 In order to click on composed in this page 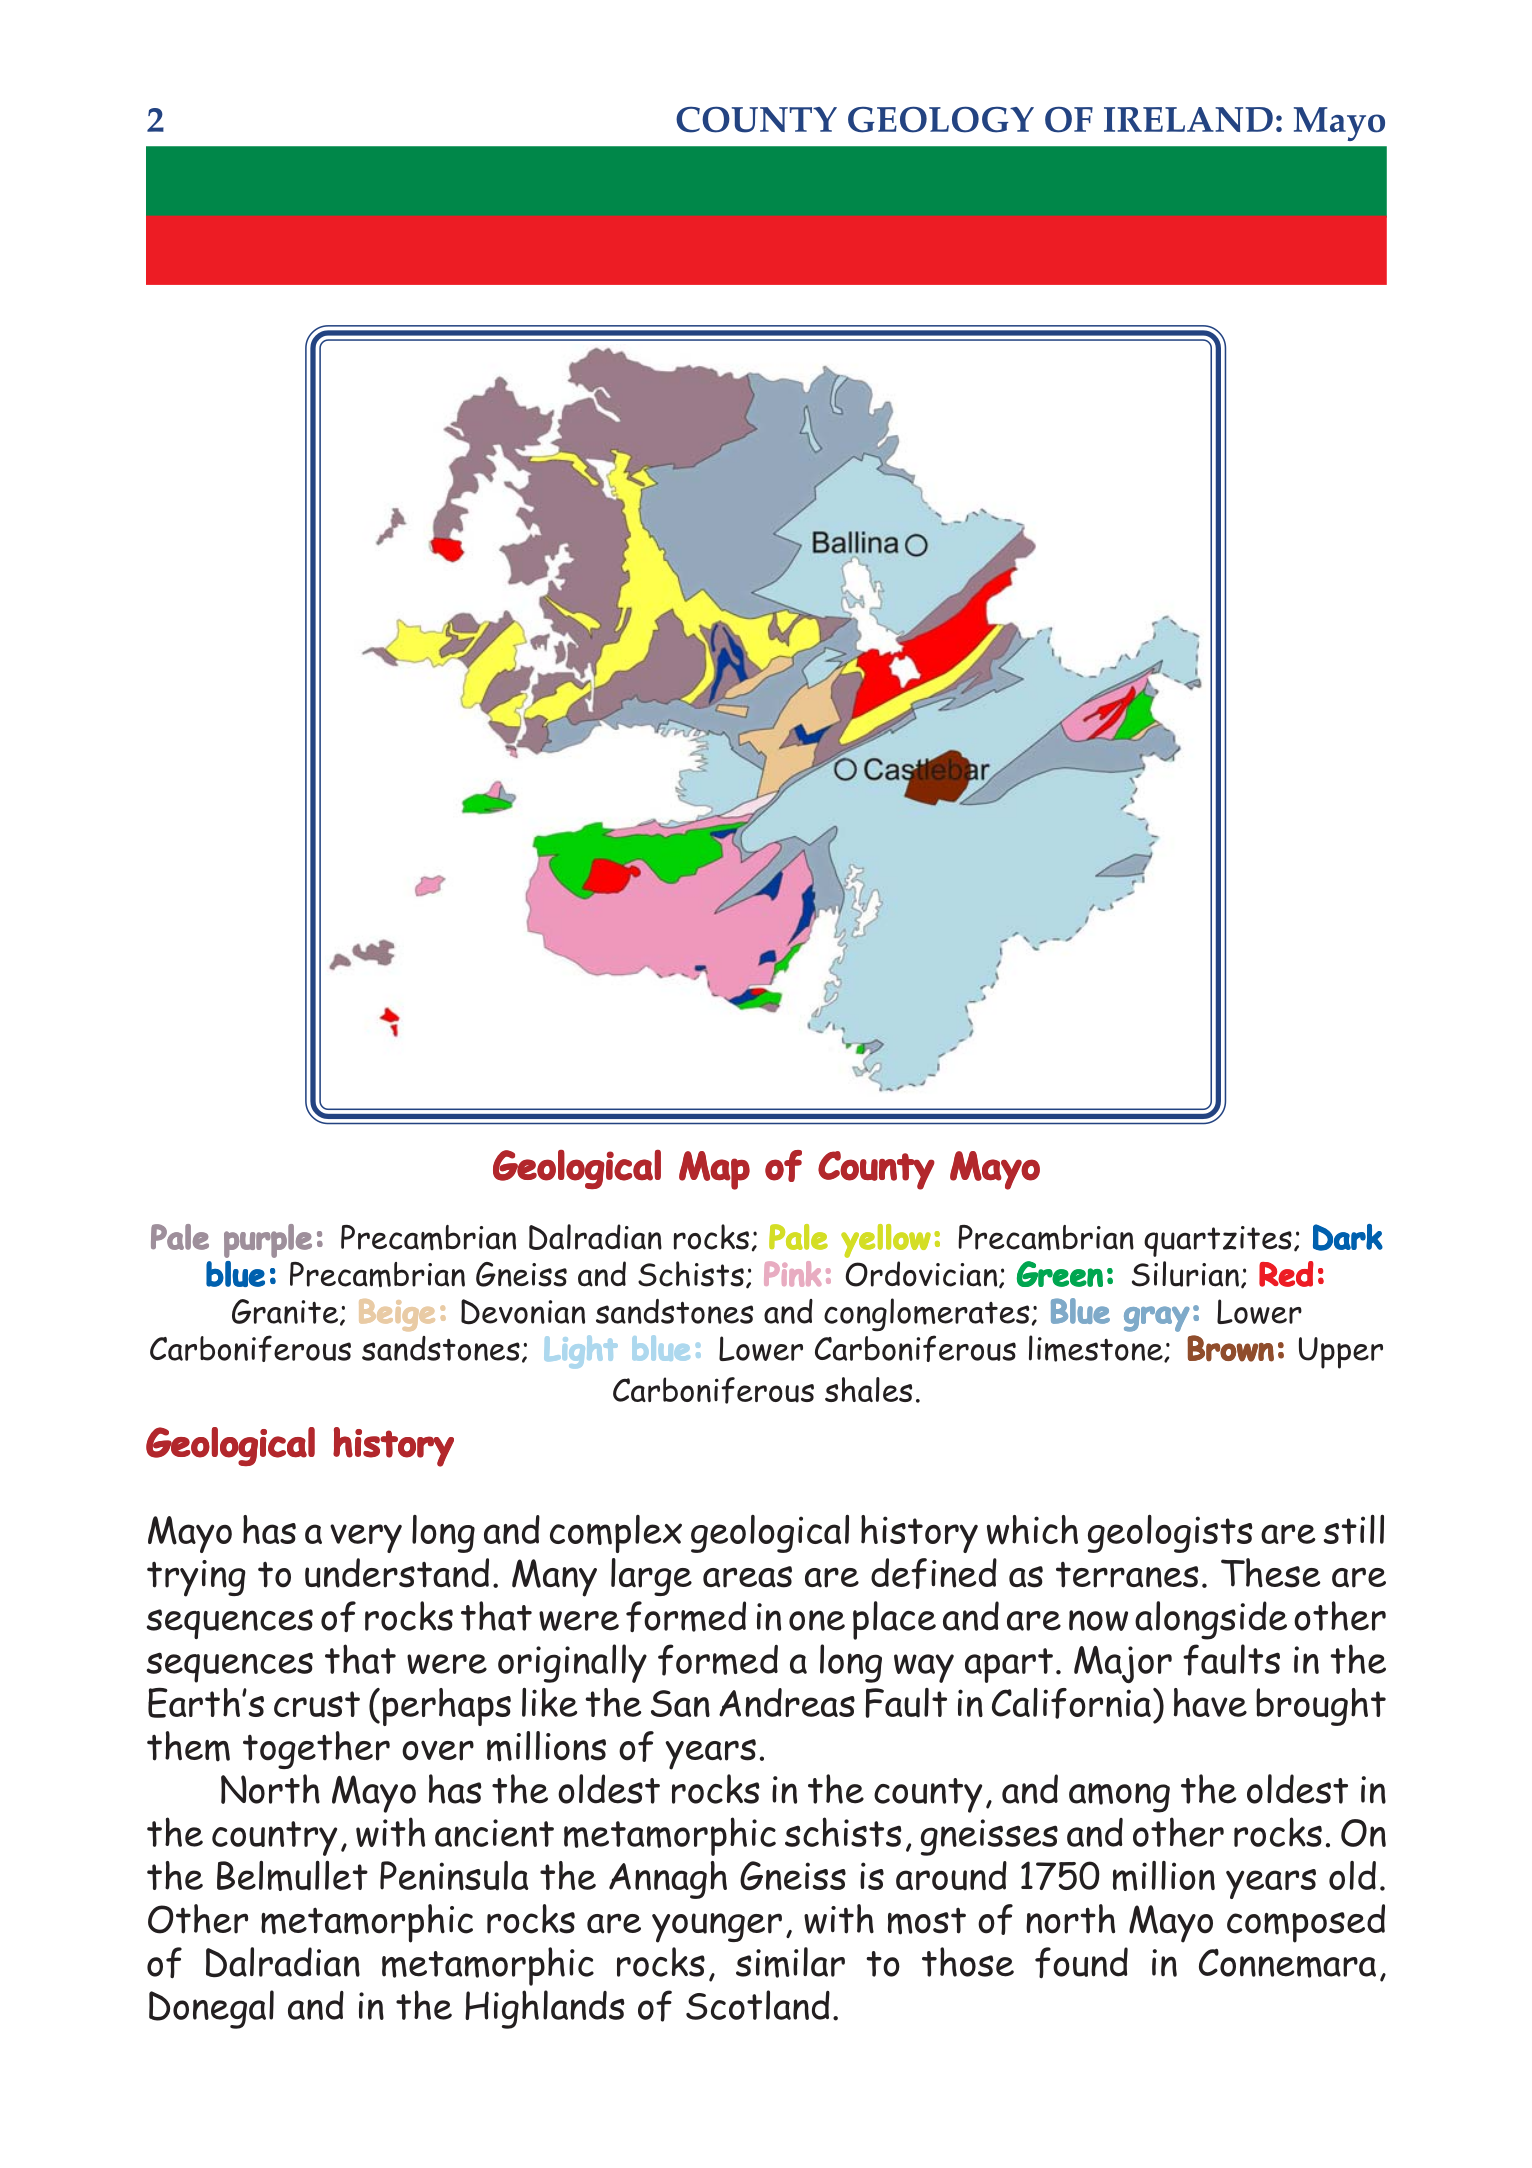, I will do `click(1306, 1923)`.
